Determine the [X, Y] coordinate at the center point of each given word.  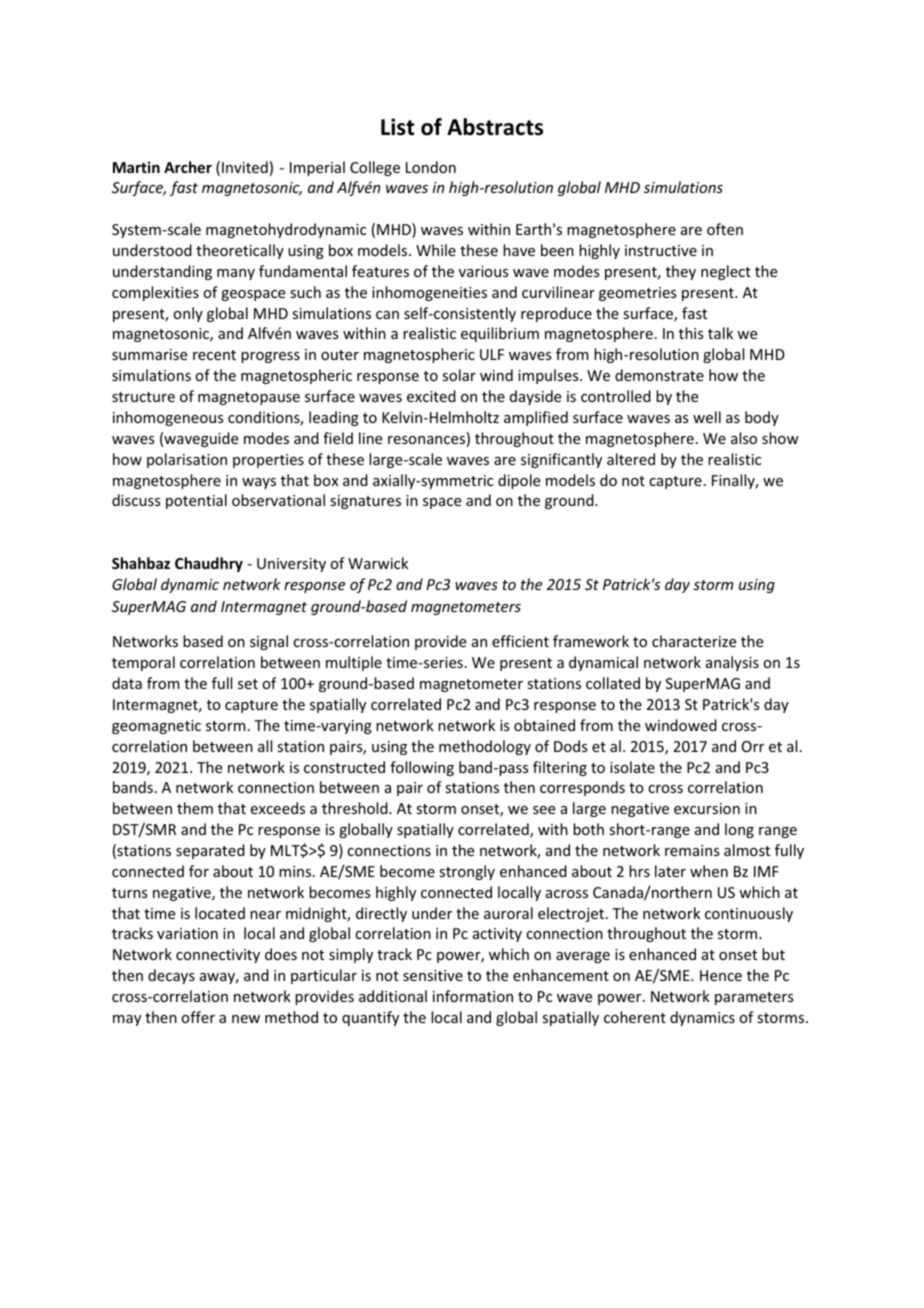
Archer [188, 167]
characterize [694, 641]
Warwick [378, 563]
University [291, 565]
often [725, 229]
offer [198, 1017]
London [431, 167]
